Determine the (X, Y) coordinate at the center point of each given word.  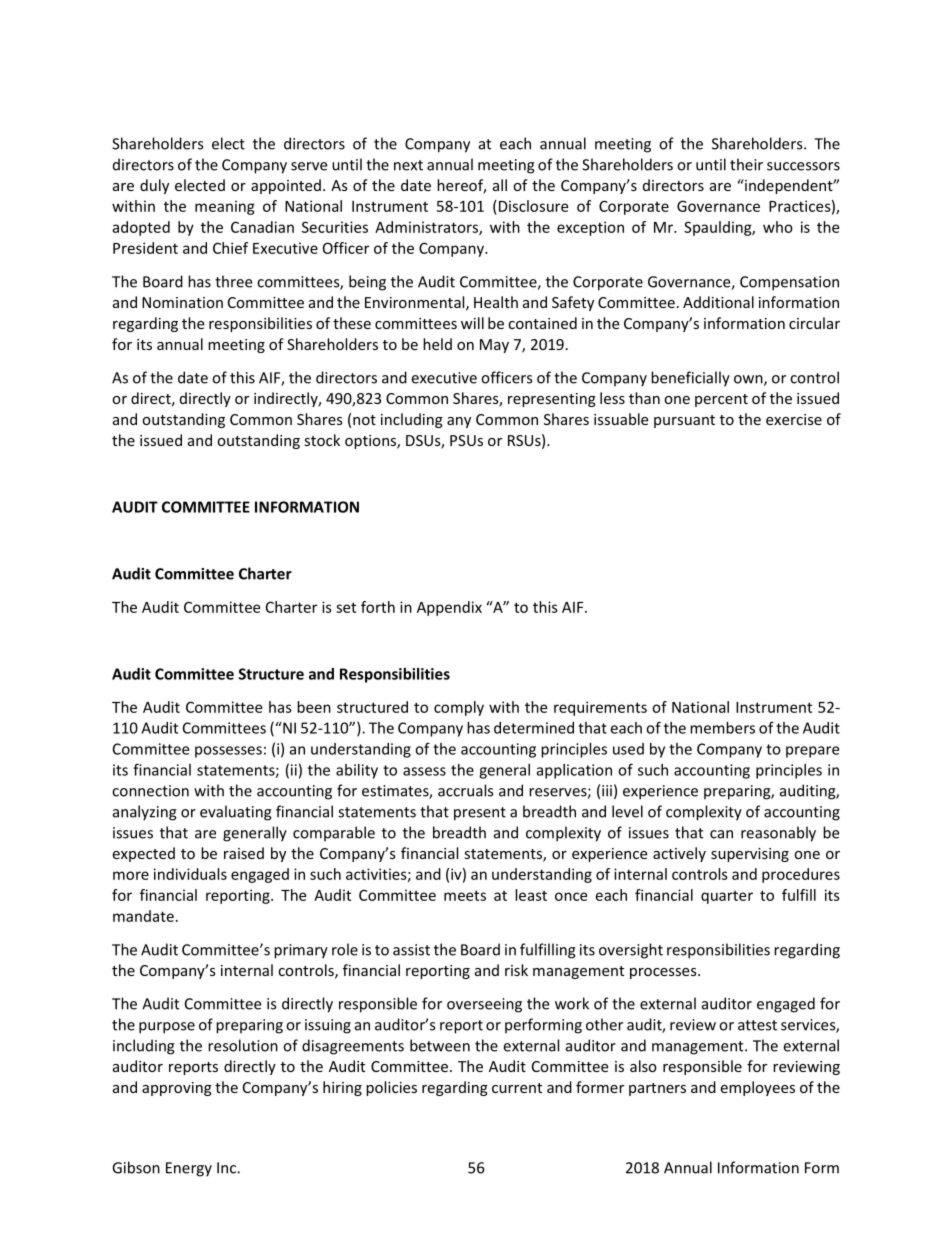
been (314, 707)
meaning (225, 207)
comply (459, 708)
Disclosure (532, 206)
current (517, 1088)
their (746, 164)
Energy (189, 1169)
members (722, 728)
